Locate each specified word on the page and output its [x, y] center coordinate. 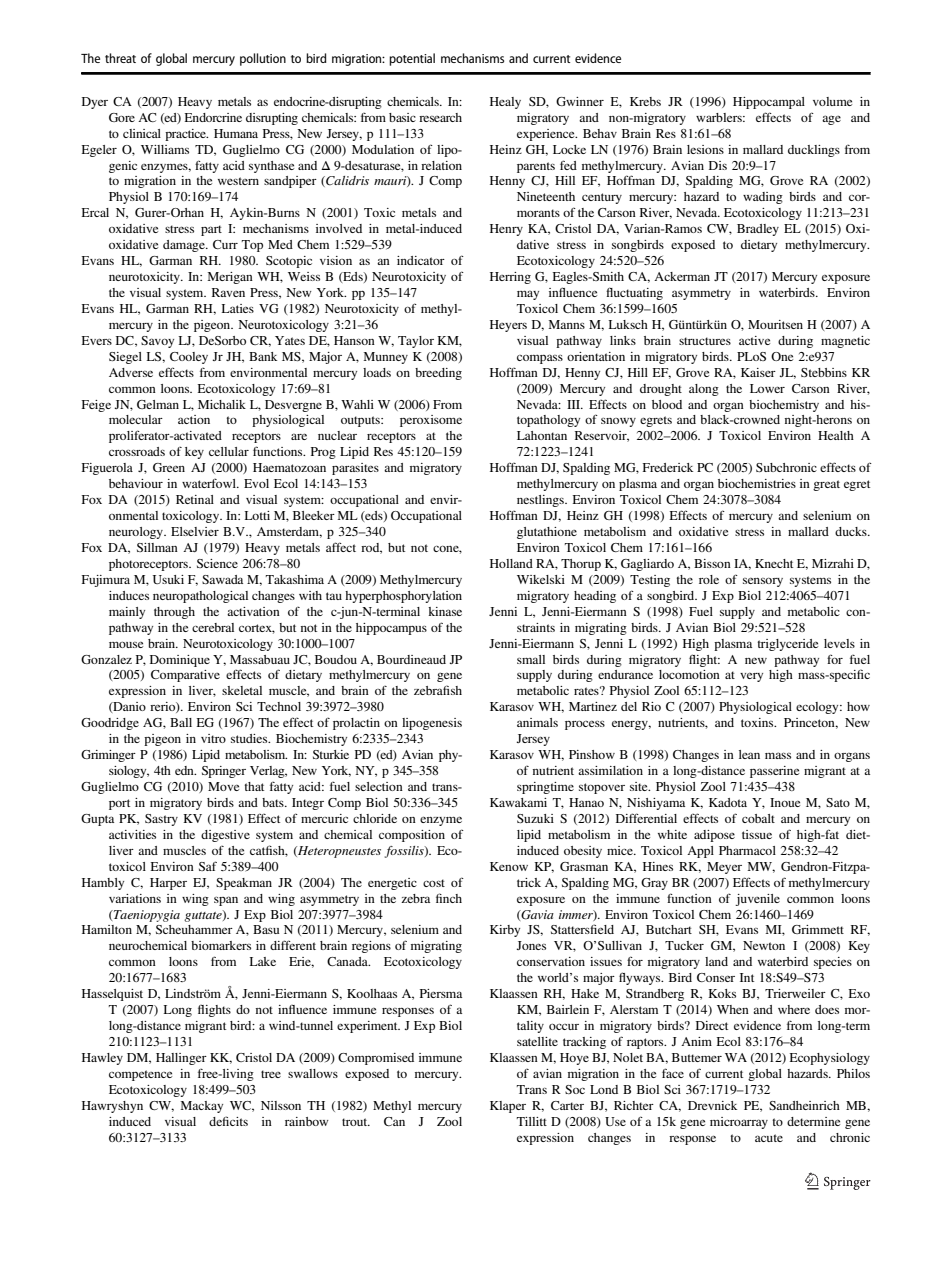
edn [185, 770]
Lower [767, 388]
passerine [774, 772]
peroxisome [431, 421]
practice [186, 135]
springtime [545, 788]
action [194, 419]
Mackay [202, 1107]
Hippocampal [769, 103]
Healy [505, 103]
